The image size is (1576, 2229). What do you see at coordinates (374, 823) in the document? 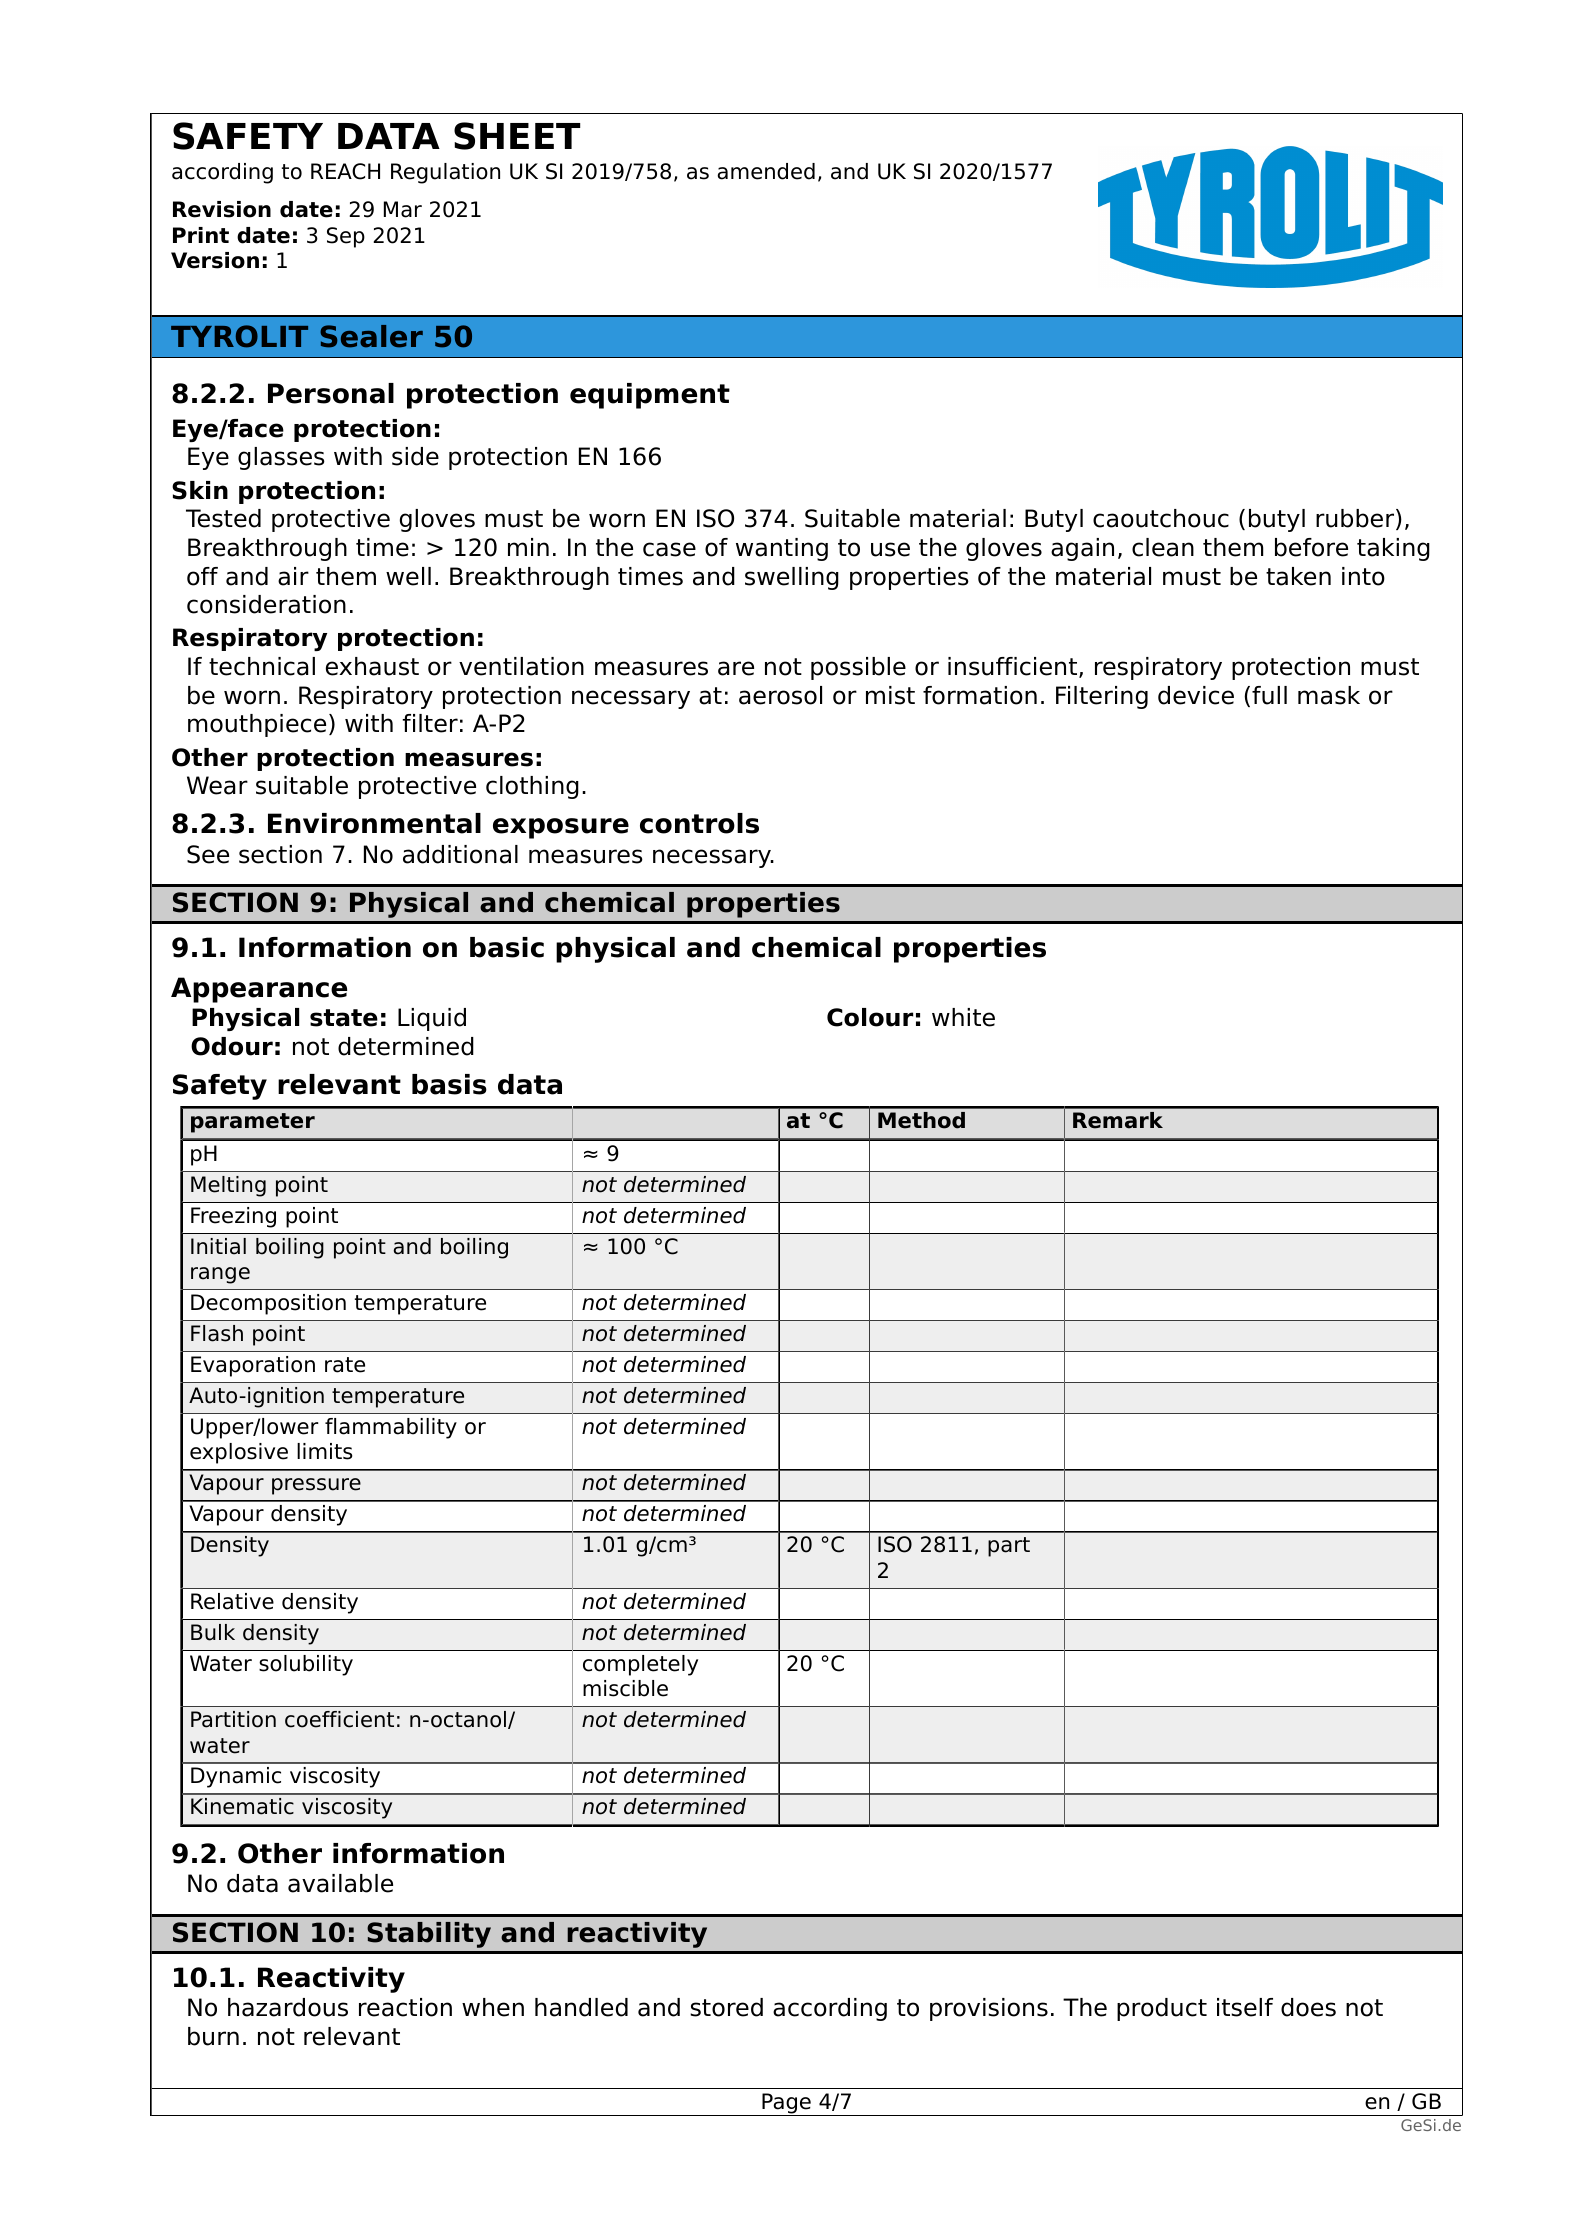
I see `Environmental` at bounding box center [374, 823].
